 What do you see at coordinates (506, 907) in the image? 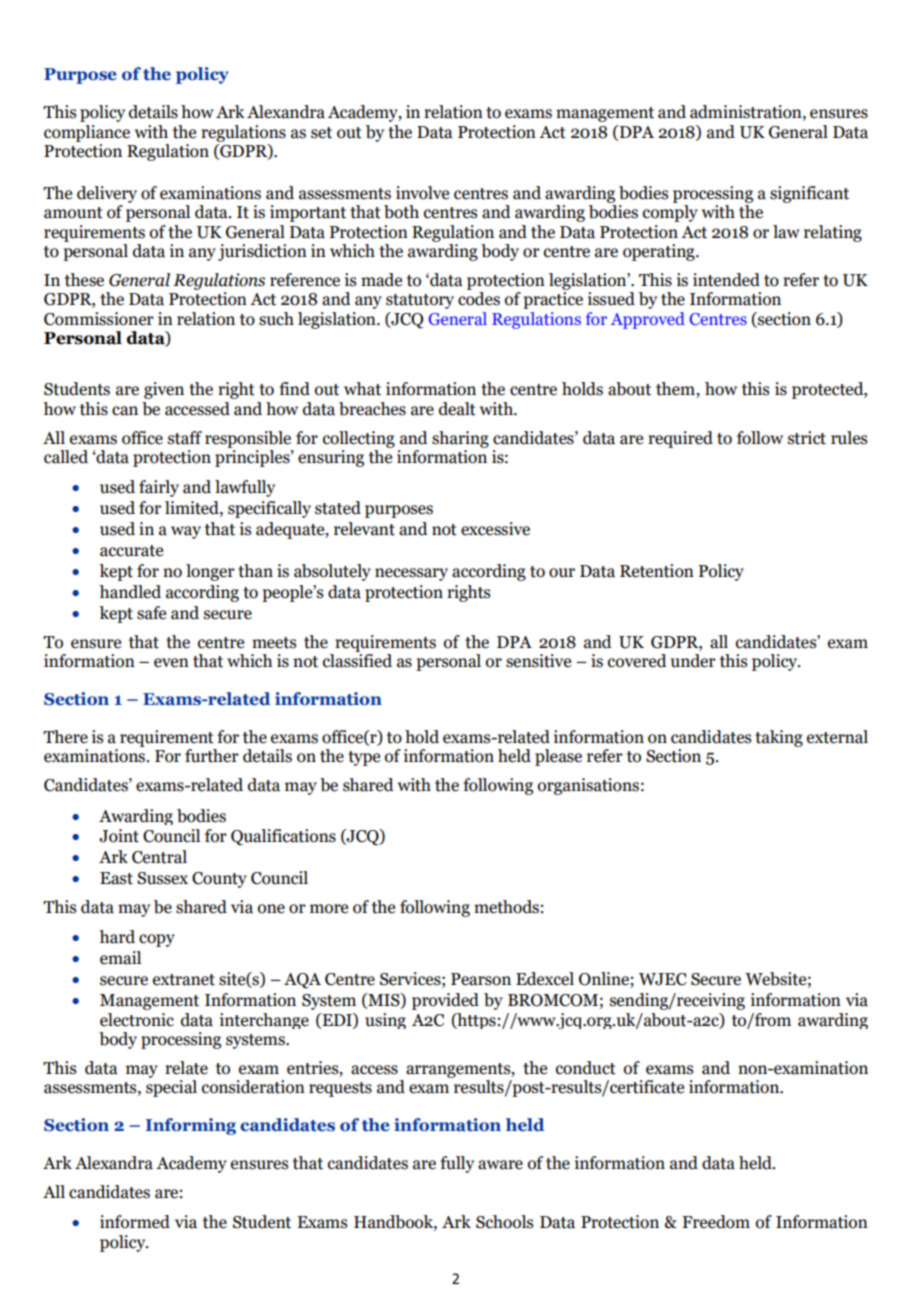
I see `methods` at bounding box center [506, 907].
